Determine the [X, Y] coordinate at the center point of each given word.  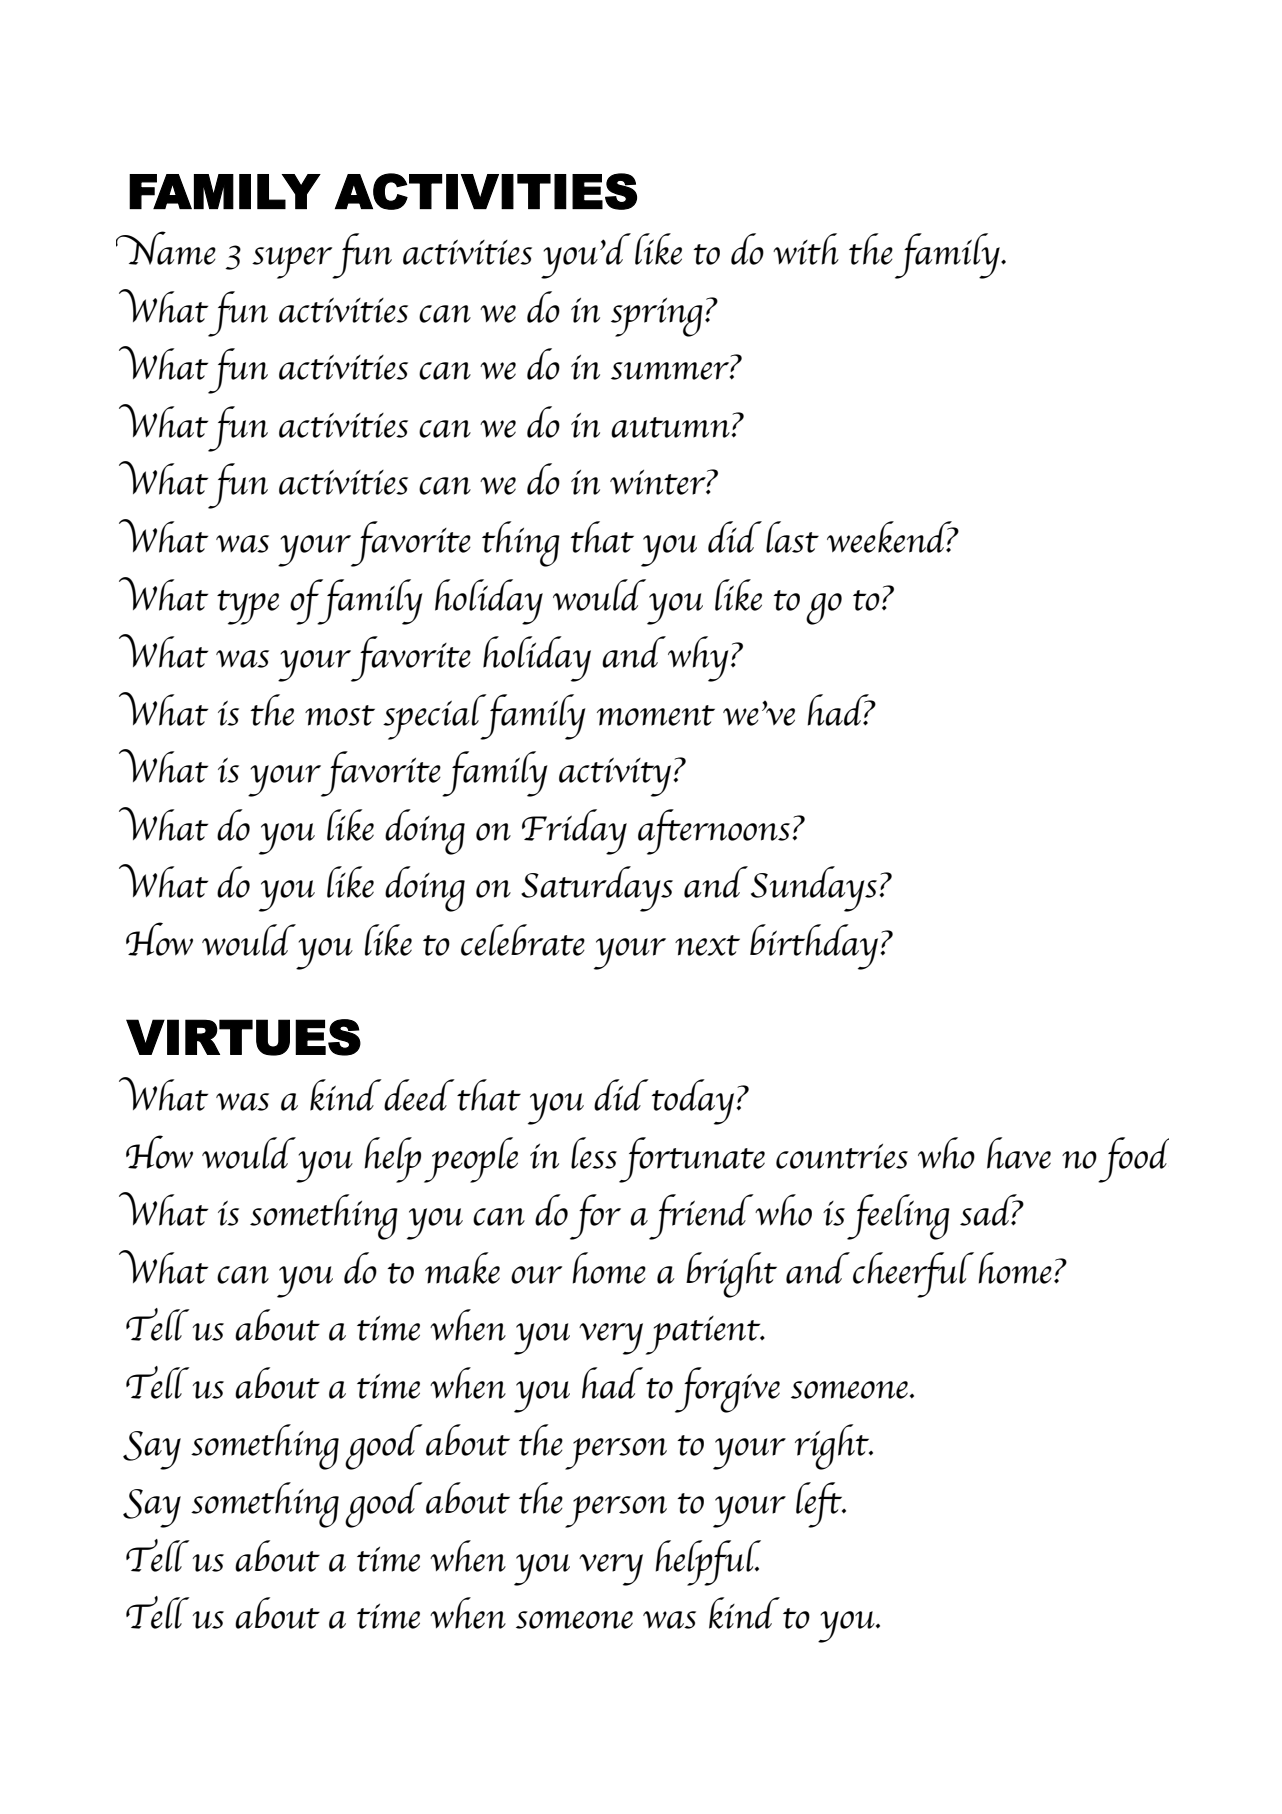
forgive [727, 1390]
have [1019, 1153]
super [293, 263]
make [462, 1268]
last [792, 537]
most [340, 715]
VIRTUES [243, 1037]
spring [657, 317]
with [806, 249]
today [693, 1102]
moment [656, 715]
